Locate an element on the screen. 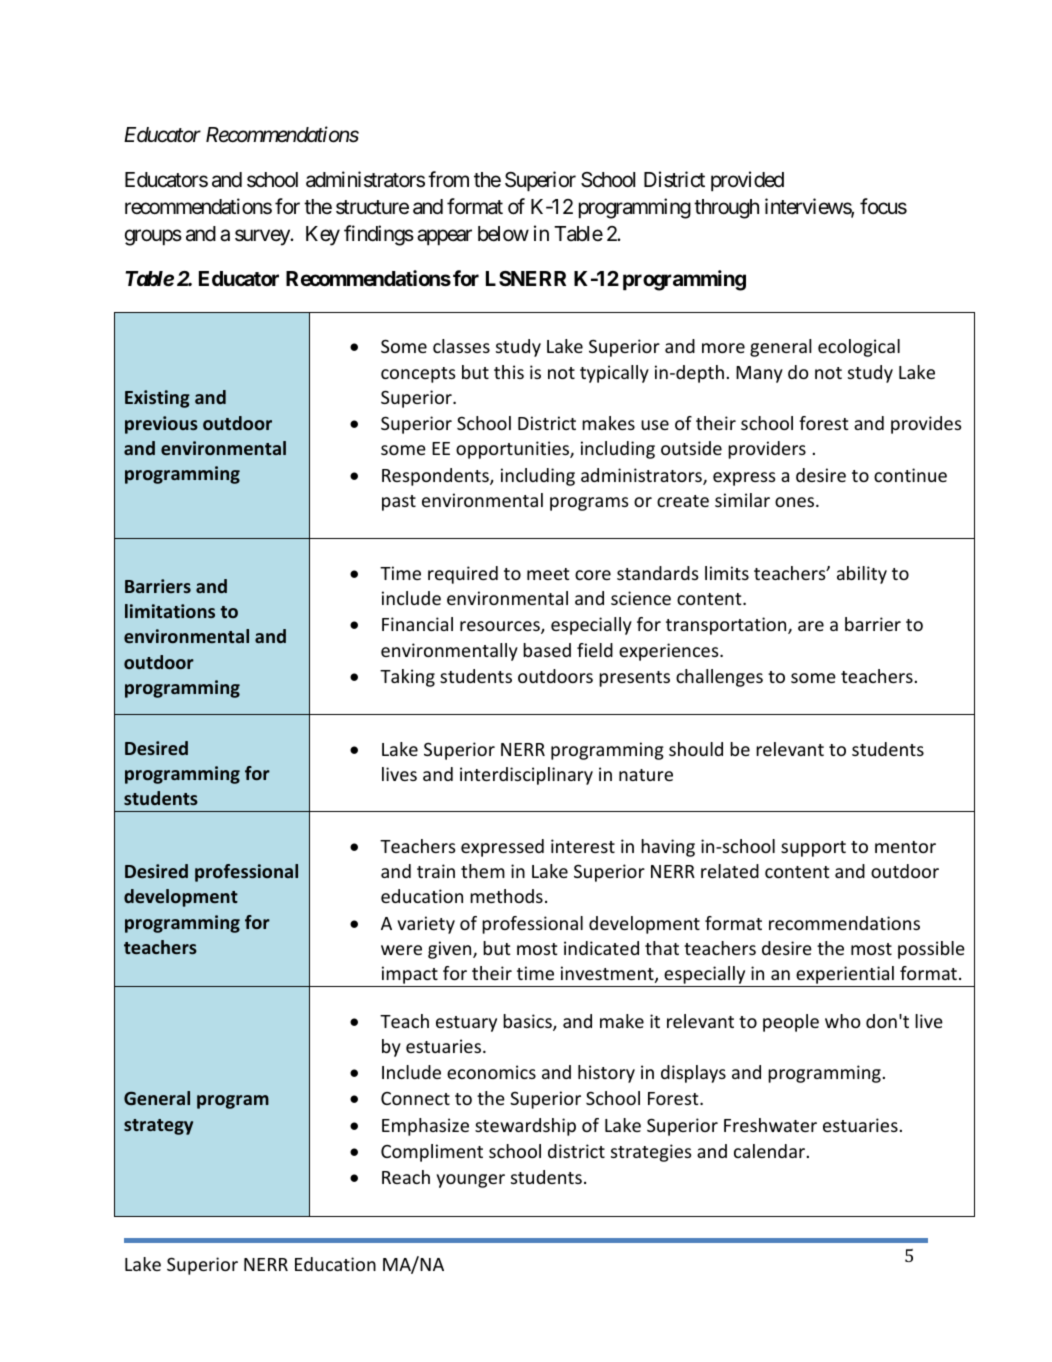  based is located at coordinates (547, 650).
